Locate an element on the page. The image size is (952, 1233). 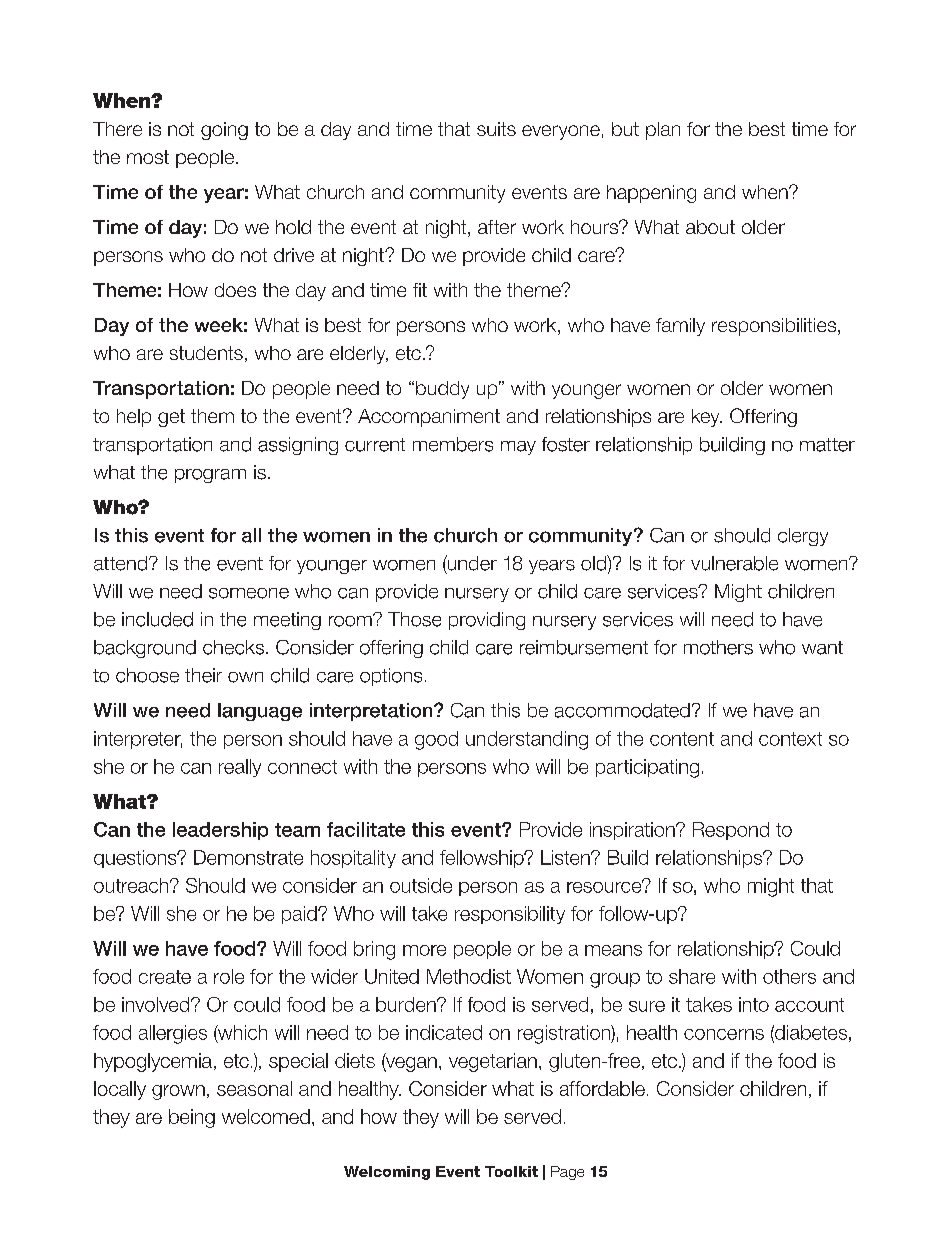
checks is located at coordinates (233, 647).
